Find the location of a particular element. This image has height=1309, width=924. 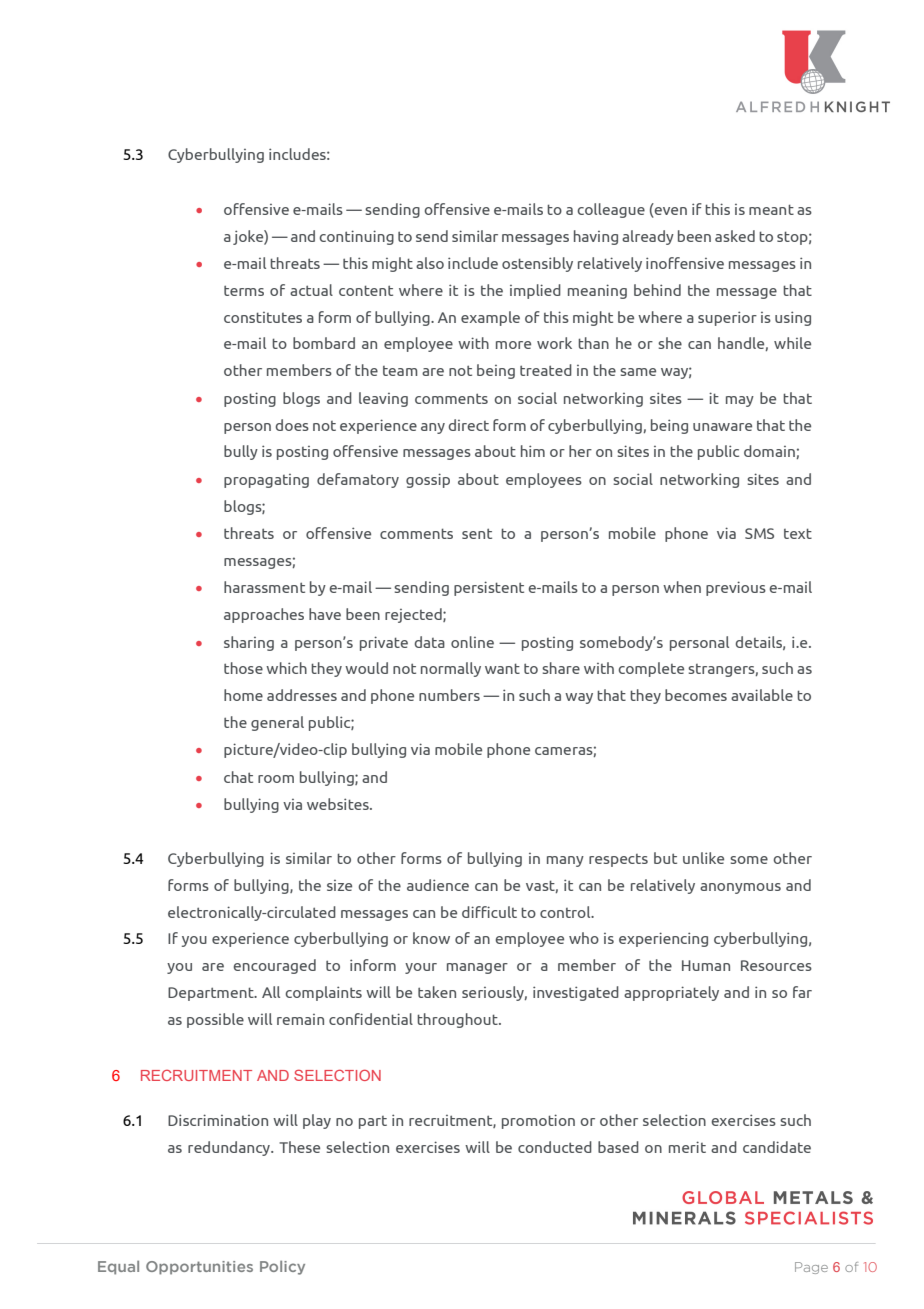

possible is located at coordinates (215, 1020).
